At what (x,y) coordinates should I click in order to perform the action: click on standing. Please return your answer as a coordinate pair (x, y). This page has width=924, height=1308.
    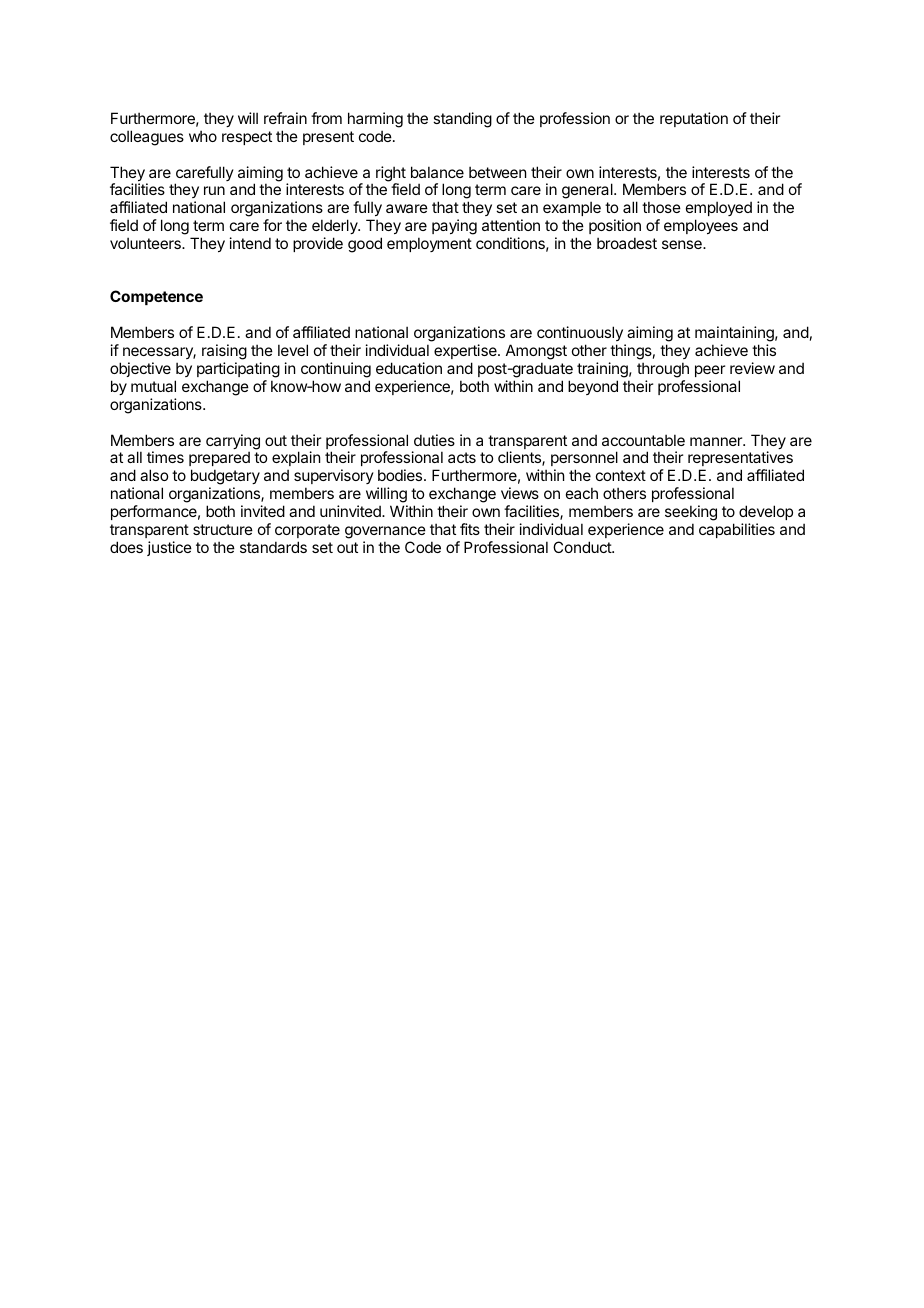
    Looking at the image, I should click on (462, 120).
